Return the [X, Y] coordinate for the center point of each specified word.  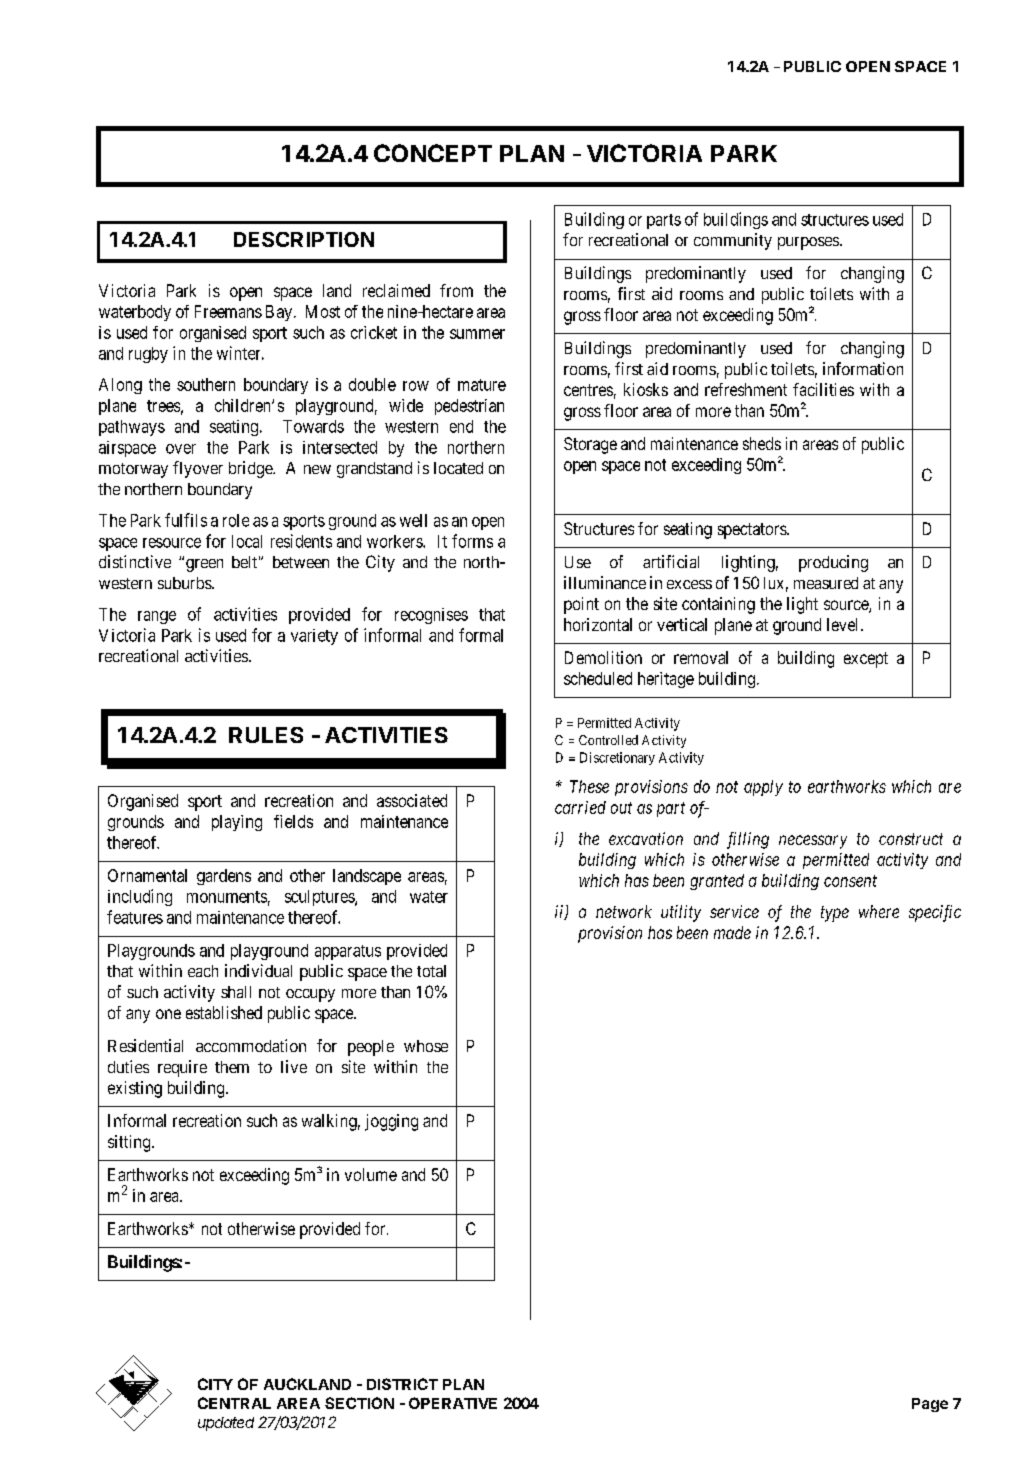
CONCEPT [433, 153]
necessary [813, 842]
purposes [808, 243]
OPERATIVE [453, 1403]
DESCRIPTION [304, 239]
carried [580, 807]
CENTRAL [234, 1403]
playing [237, 823]
